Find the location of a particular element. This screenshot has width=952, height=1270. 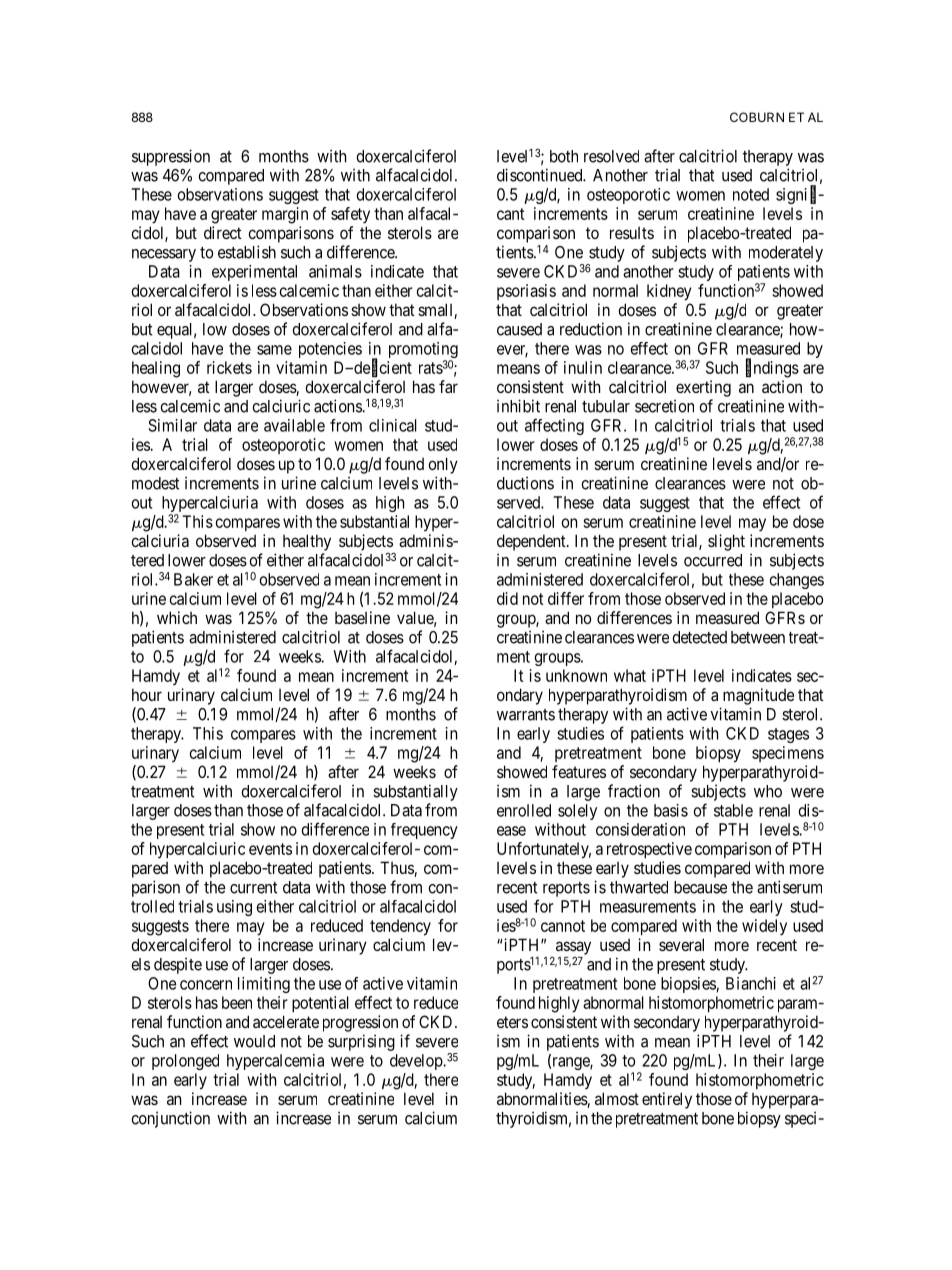

detected is located at coordinates (699, 637).
